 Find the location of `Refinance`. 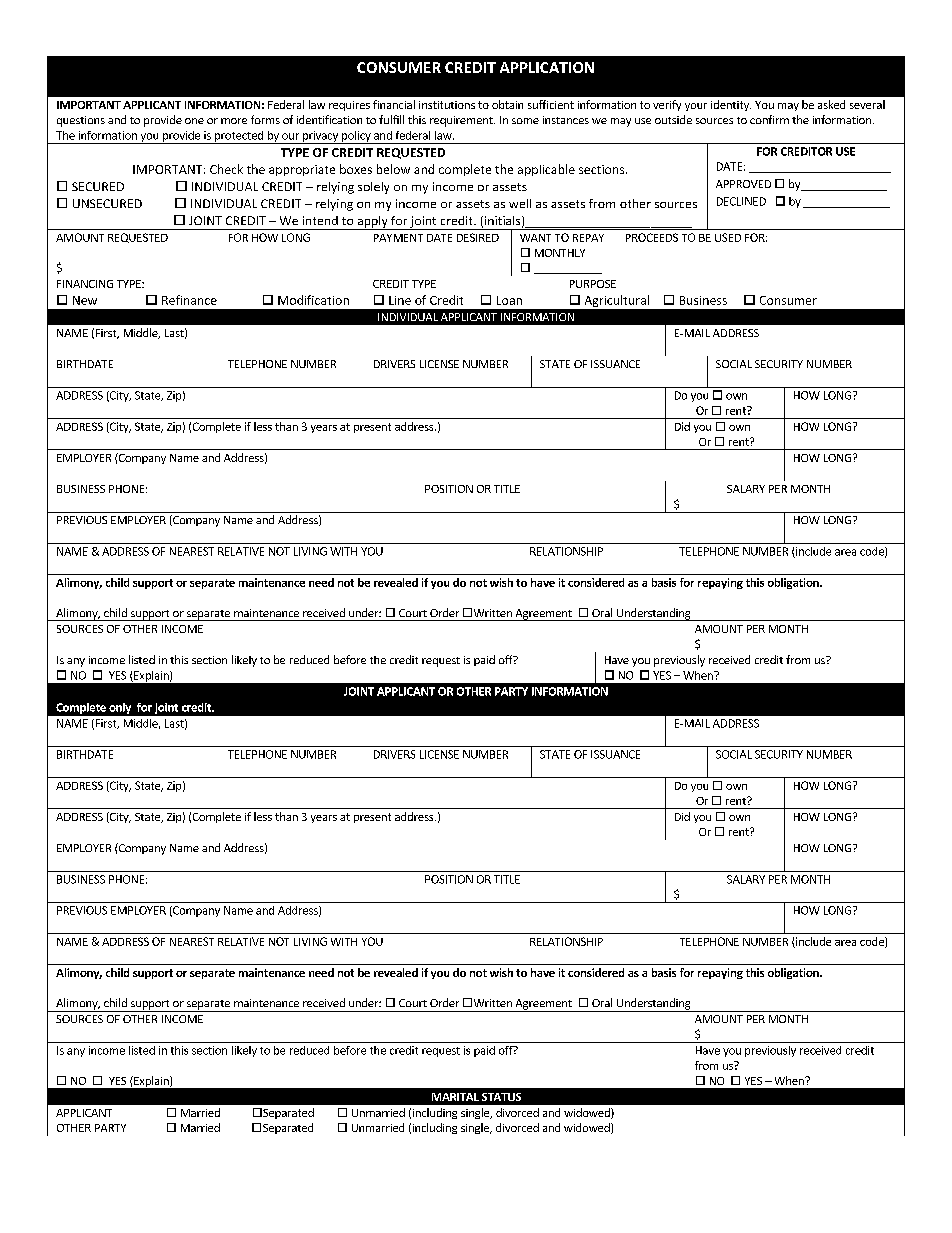

Refinance is located at coordinates (189, 300).
